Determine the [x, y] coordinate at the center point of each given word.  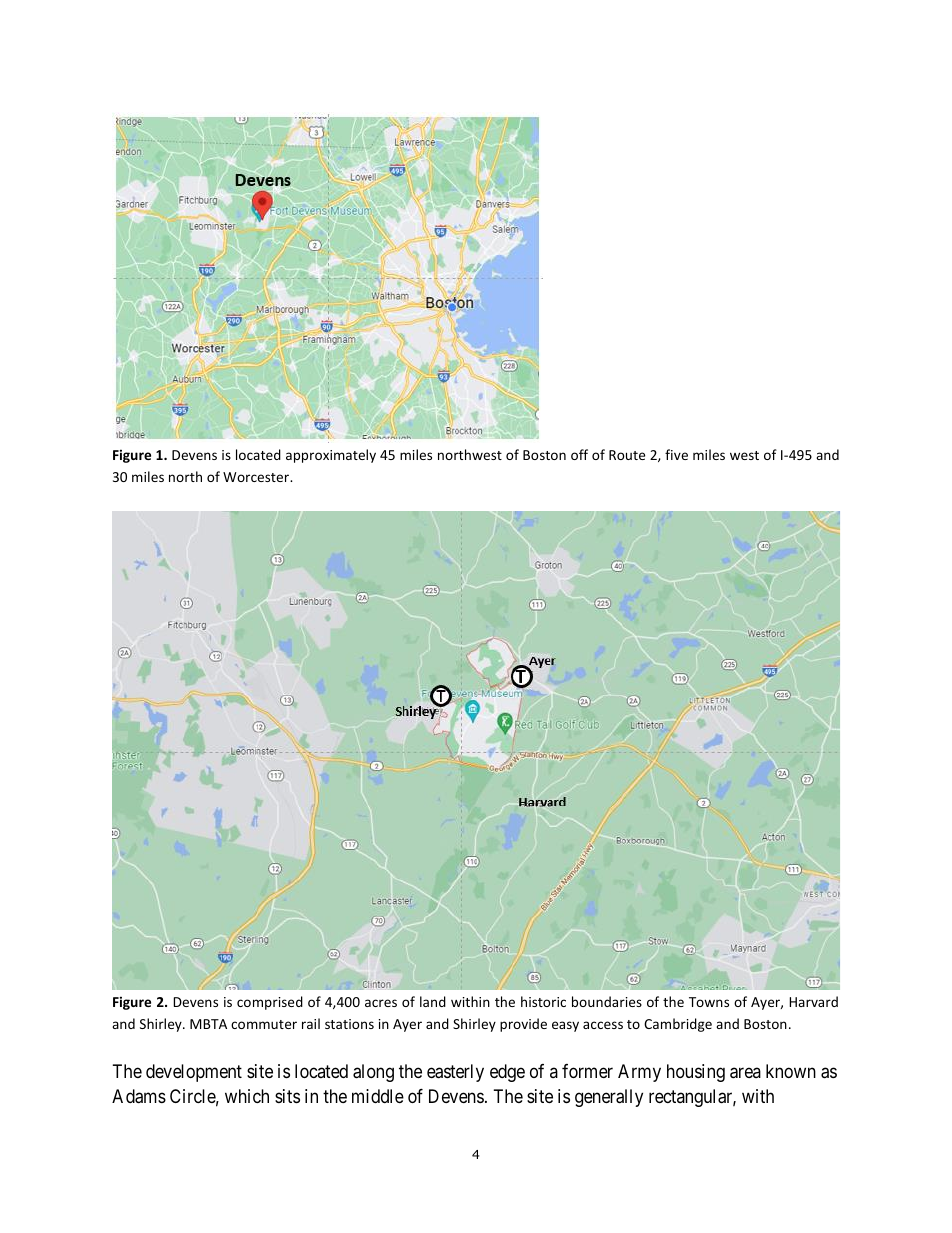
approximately [331, 456]
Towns [709, 1002]
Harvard [813, 1001]
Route [627, 455]
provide [523, 1025]
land [433, 1001]
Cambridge [678, 1025]
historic [543, 1001]
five [676, 454]
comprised [270, 1003]
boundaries [607, 1001]
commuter [264, 1024]
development [194, 1073]
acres [381, 1003]
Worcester [257, 477]
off [579, 454]
